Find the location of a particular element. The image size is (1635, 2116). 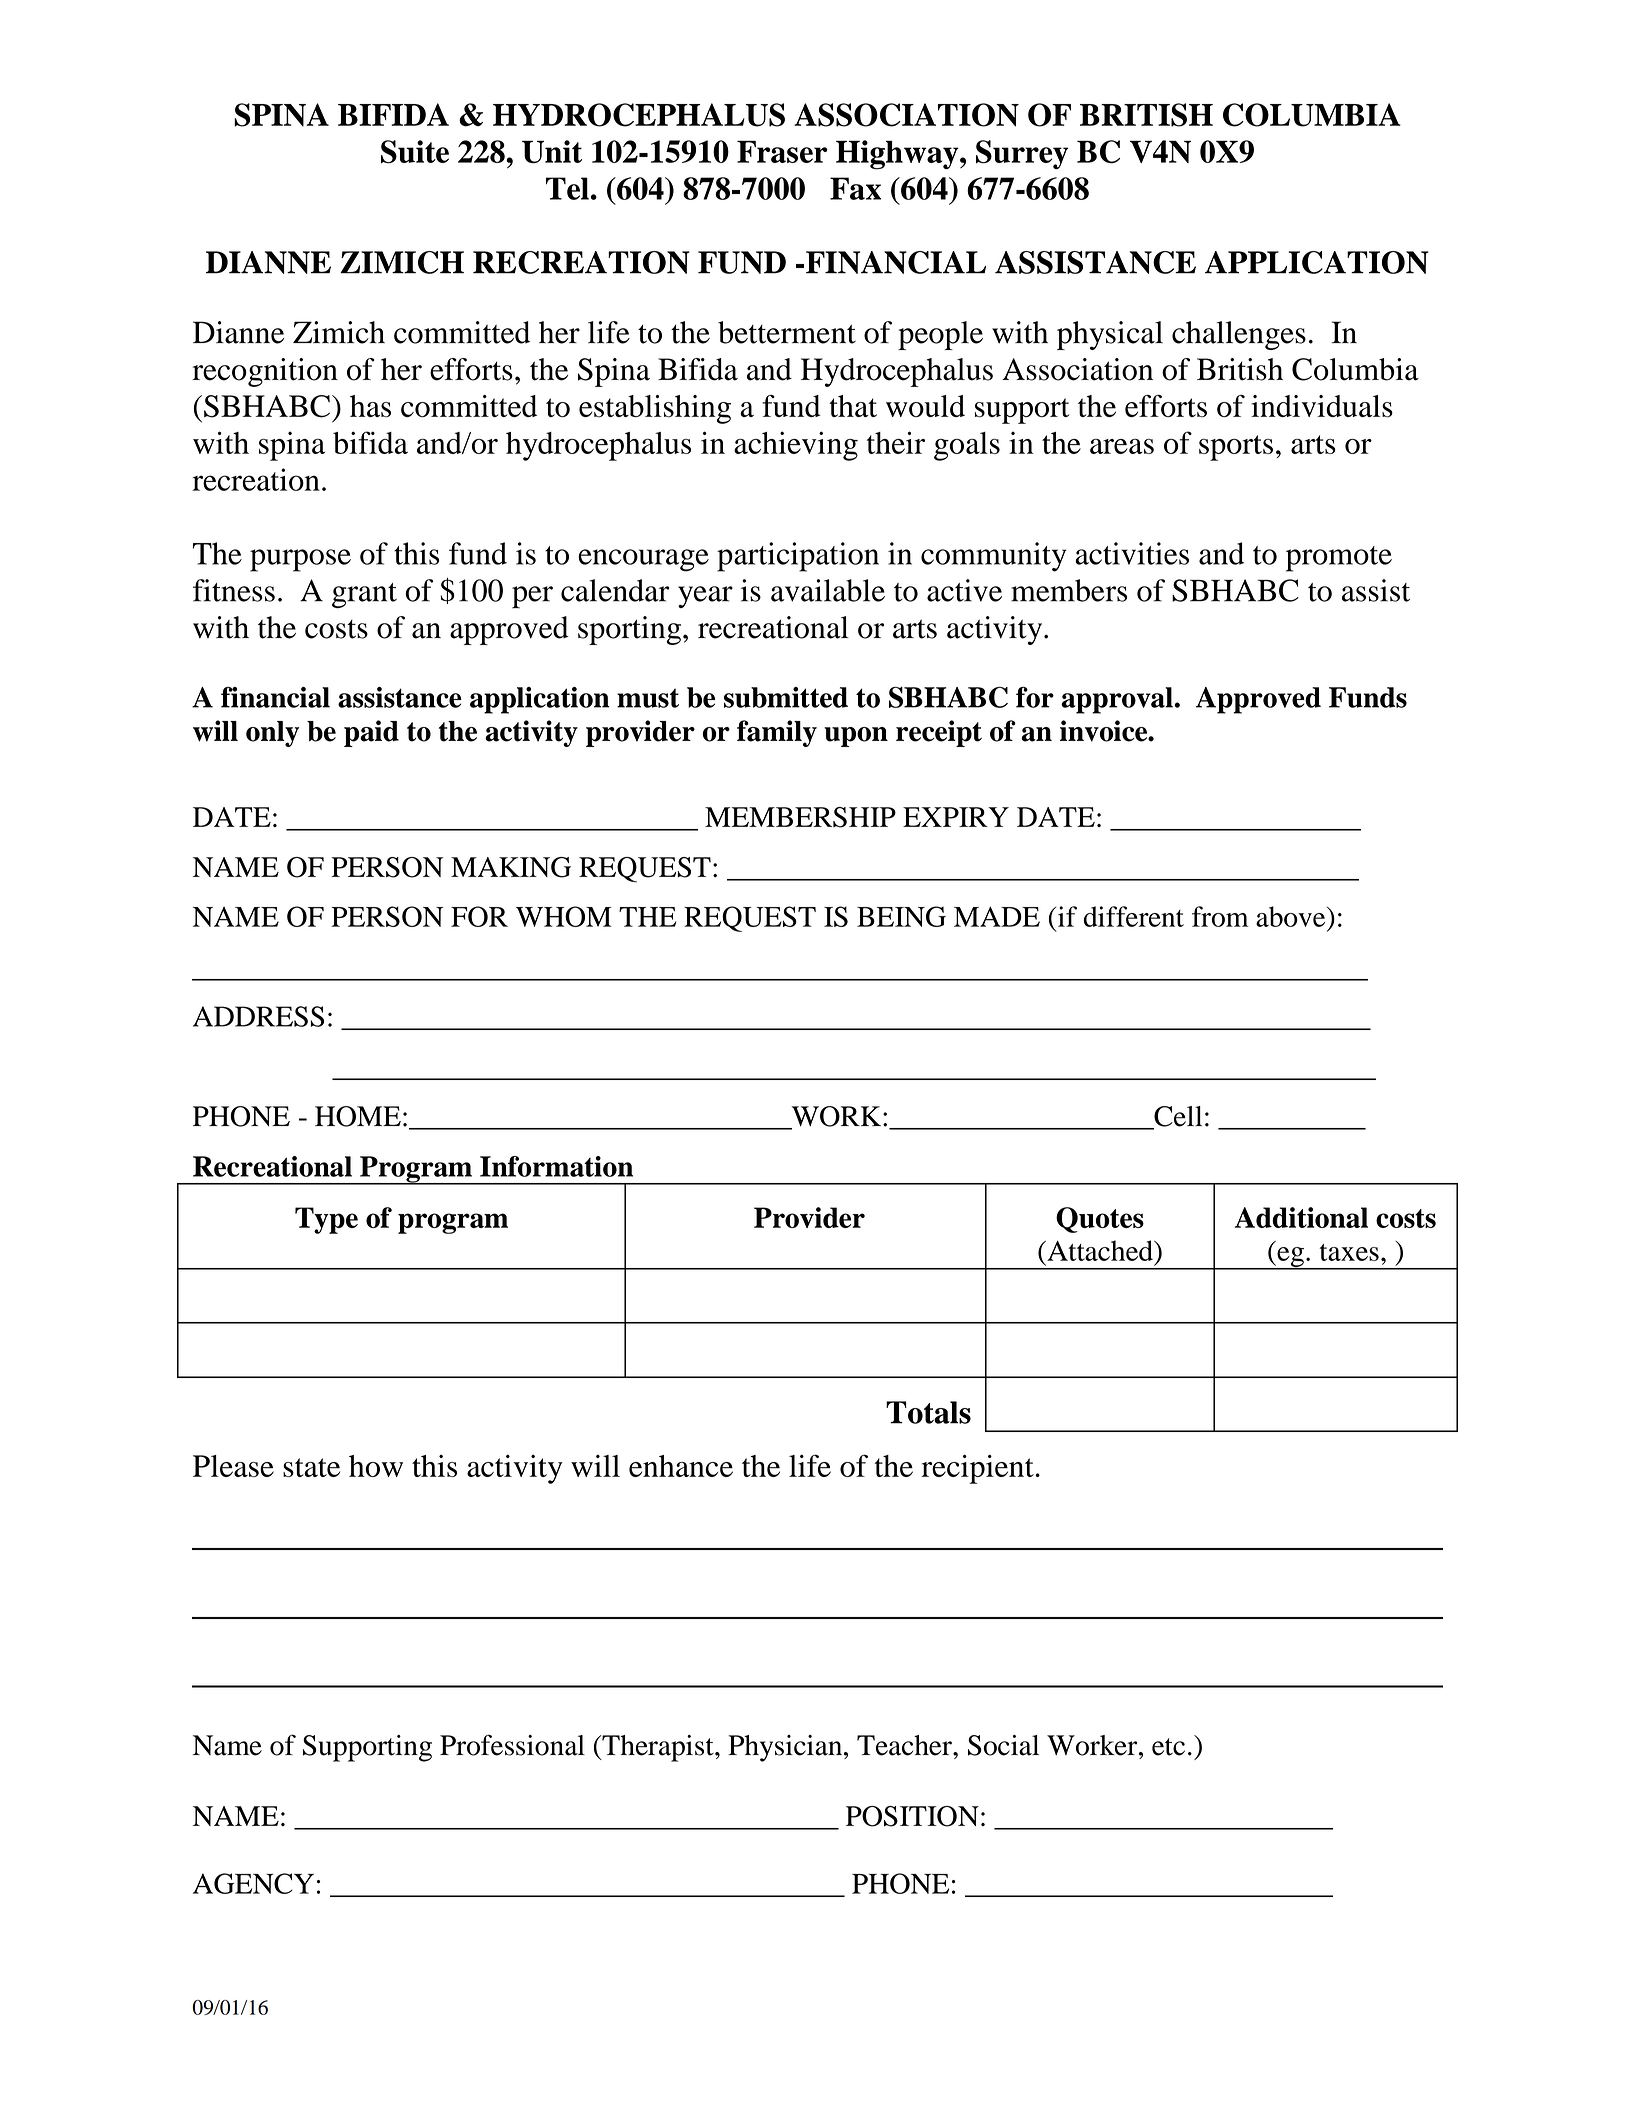

Fax is located at coordinates (855, 188).
